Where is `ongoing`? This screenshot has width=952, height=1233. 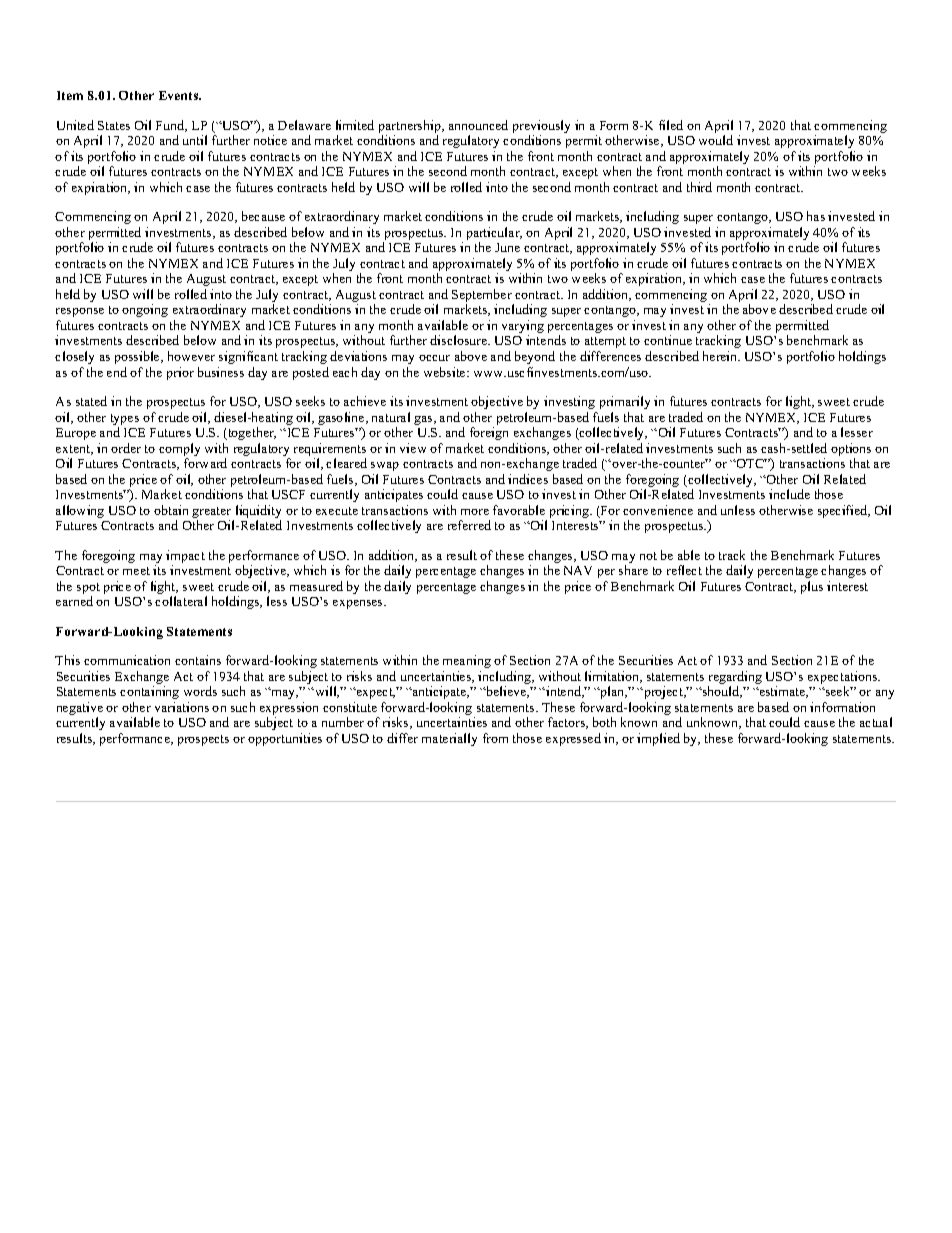
ongoing is located at coordinates (145, 310).
